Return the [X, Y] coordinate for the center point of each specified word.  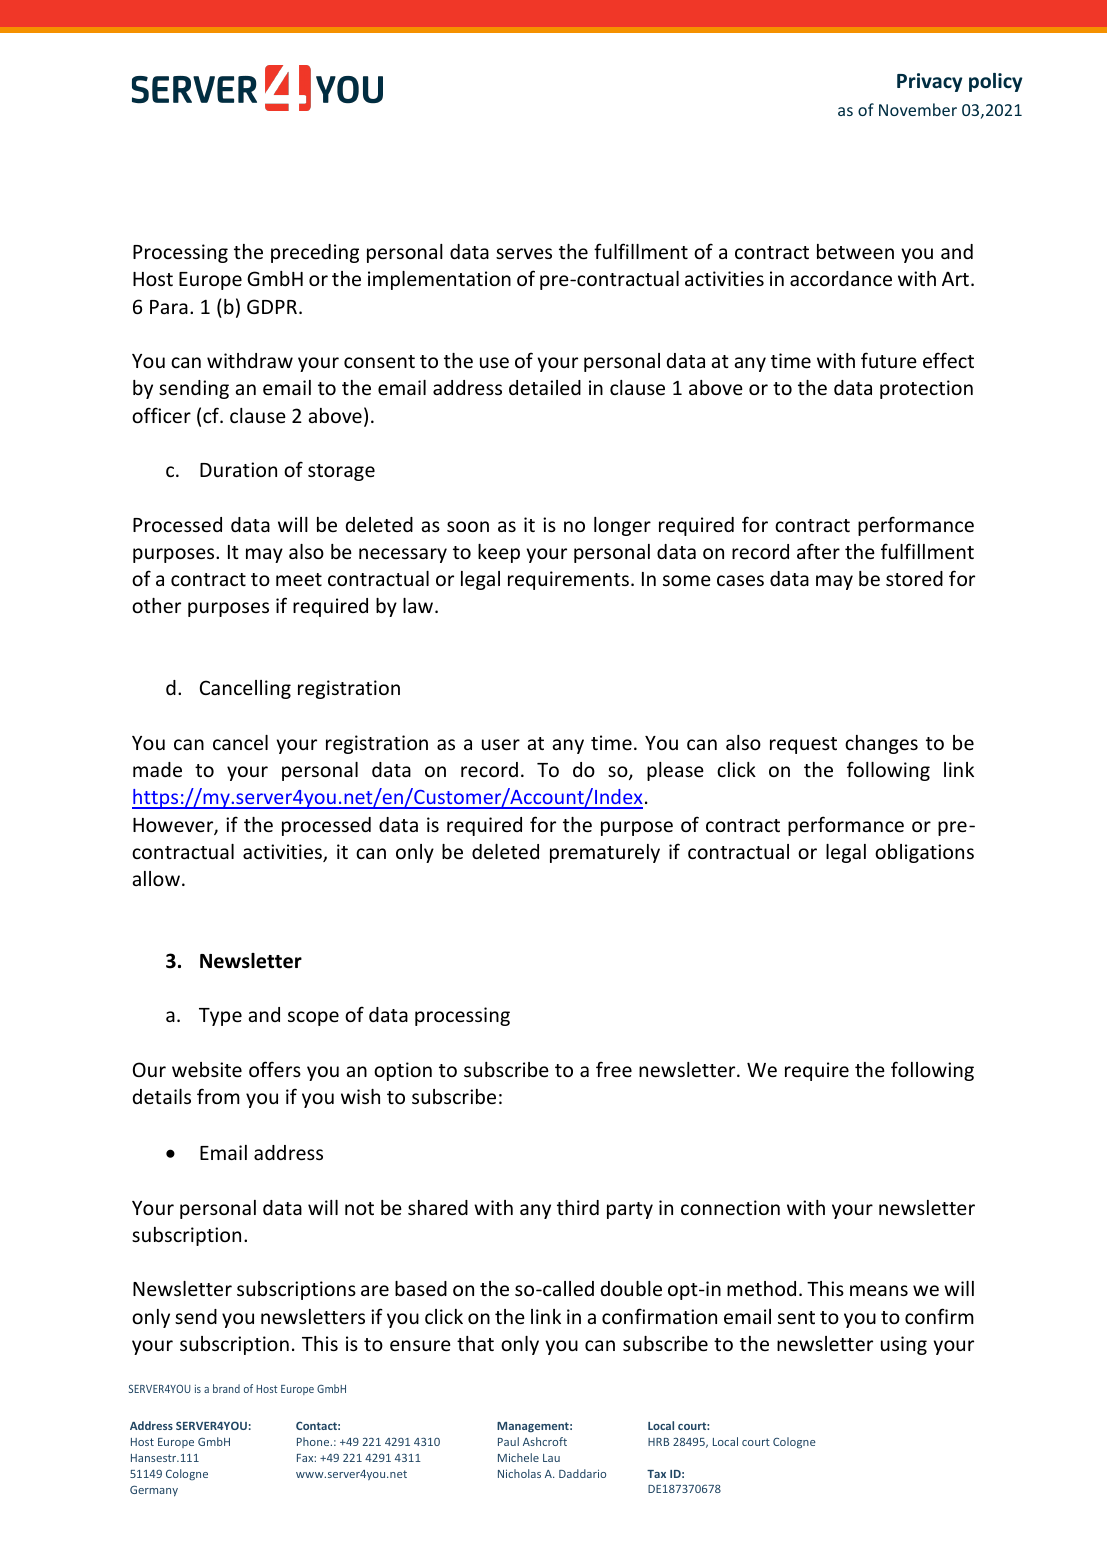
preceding [315, 253]
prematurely [605, 853]
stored [914, 578]
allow [156, 878]
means [879, 1290]
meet [299, 579]
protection [926, 389]
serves [524, 253]
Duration [238, 469]
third [578, 1207]
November [918, 109]
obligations [924, 853]
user [501, 744]
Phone [314, 1441]
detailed [545, 387]
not [359, 1208]
